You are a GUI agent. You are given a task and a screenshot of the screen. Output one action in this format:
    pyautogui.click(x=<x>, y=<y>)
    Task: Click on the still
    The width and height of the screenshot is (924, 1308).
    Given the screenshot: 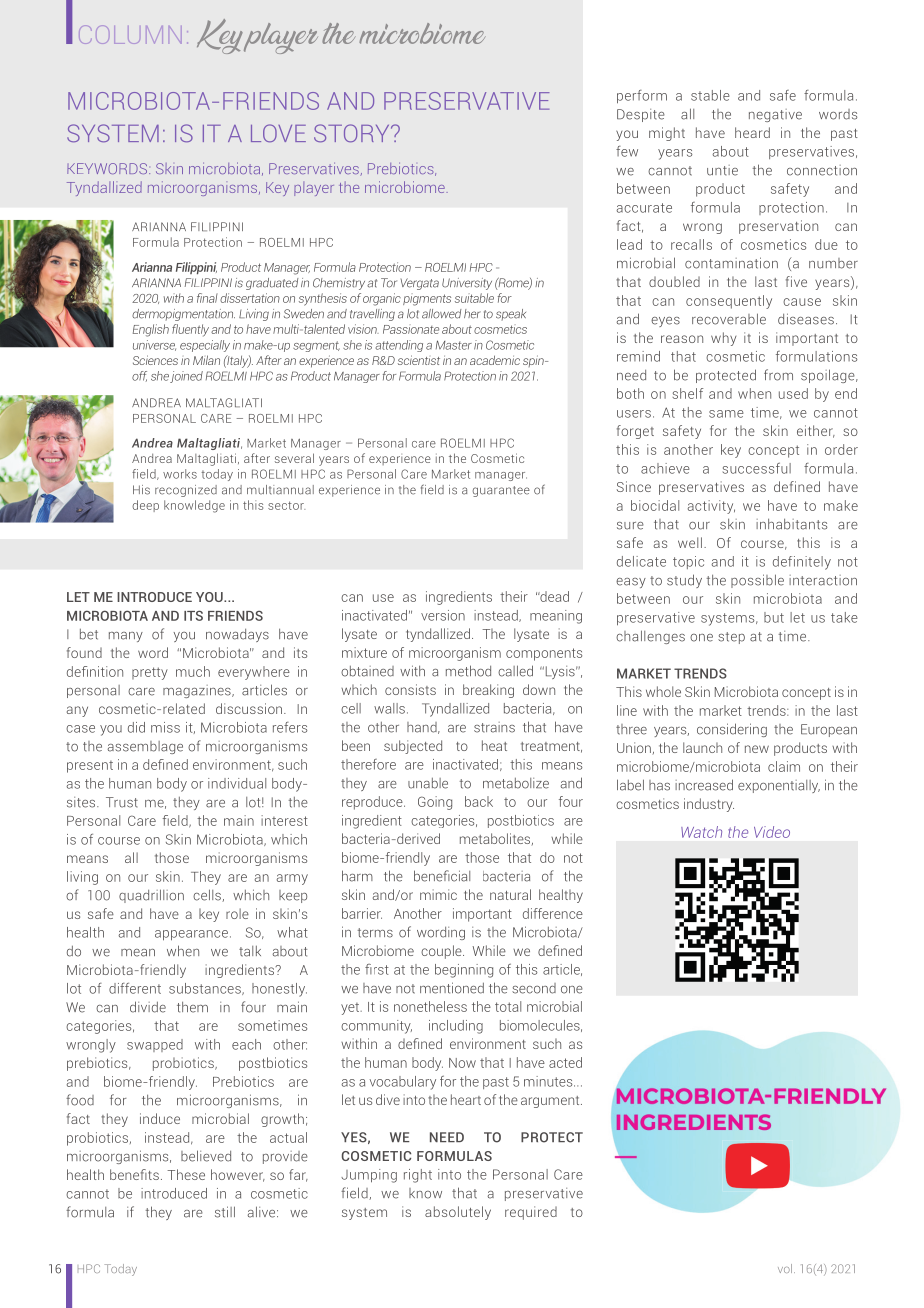 What is the action you would take?
    pyautogui.click(x=225, y=1212)
